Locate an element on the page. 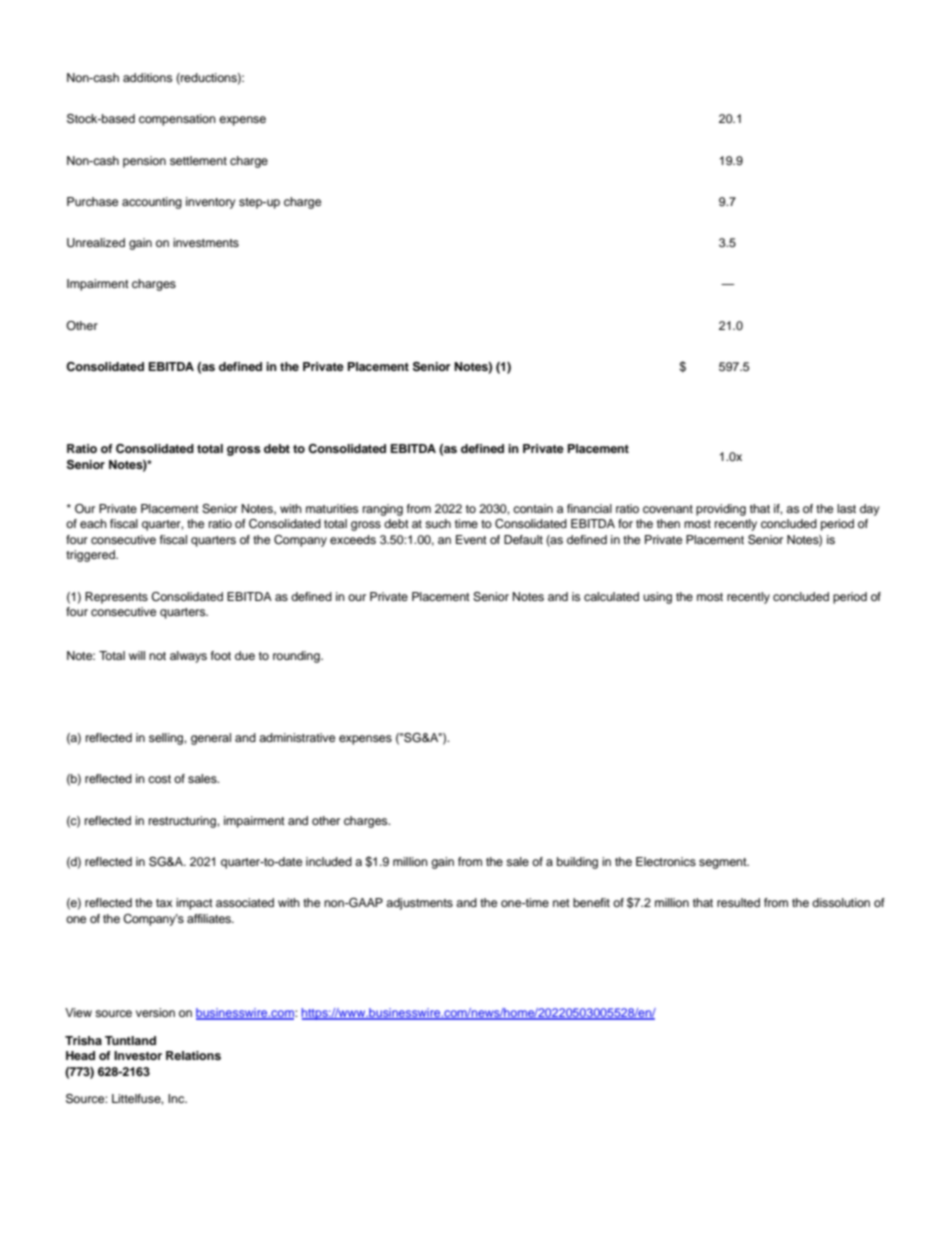 Image resolution: width=952 pixels, height=1233 pixels. Event is located at coordinates (471, 539).
